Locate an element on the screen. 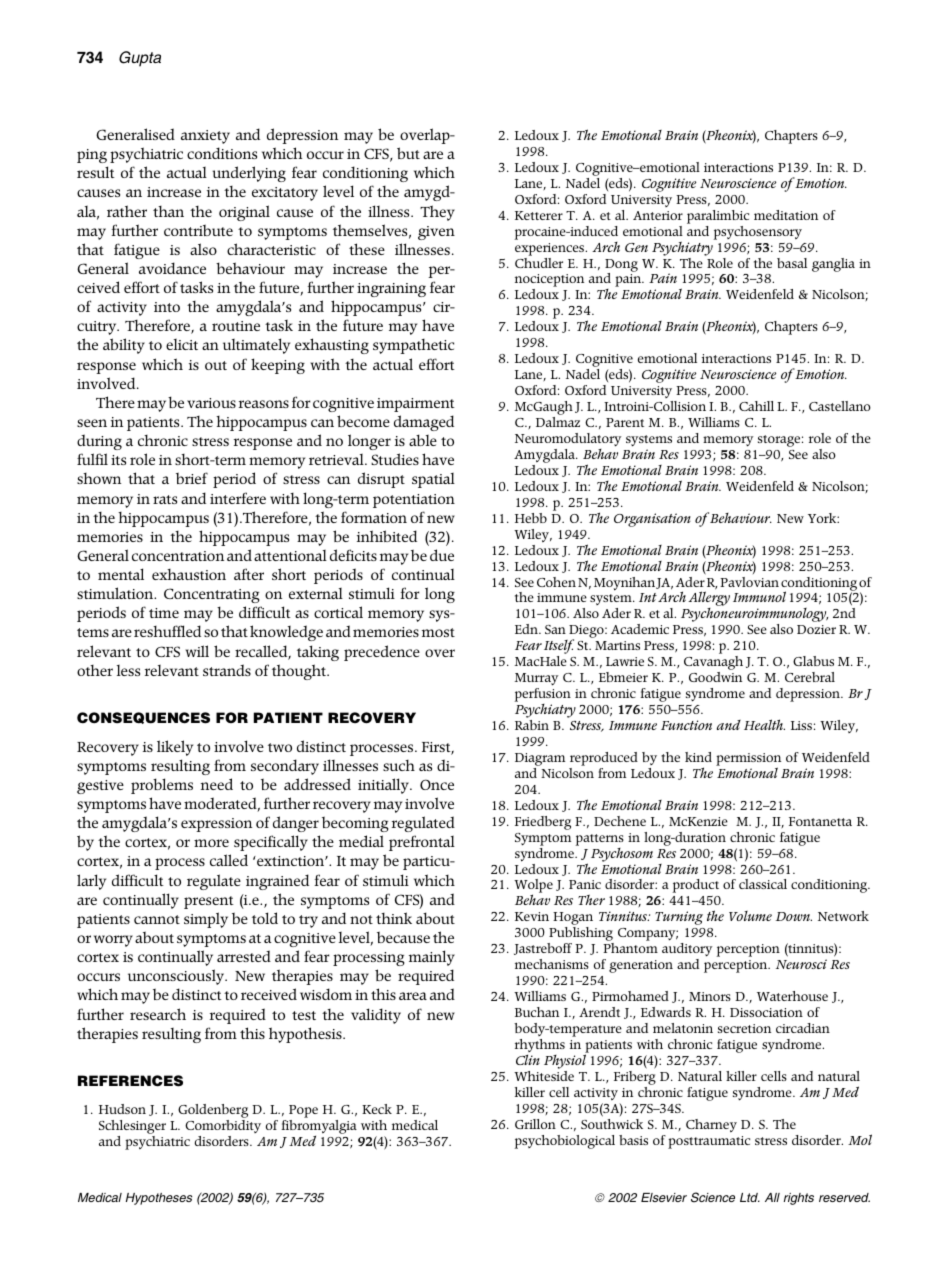 Image resolution: width=952 pixels, height=1271 pixels. Keck is located at coordinates (377, 1109).
